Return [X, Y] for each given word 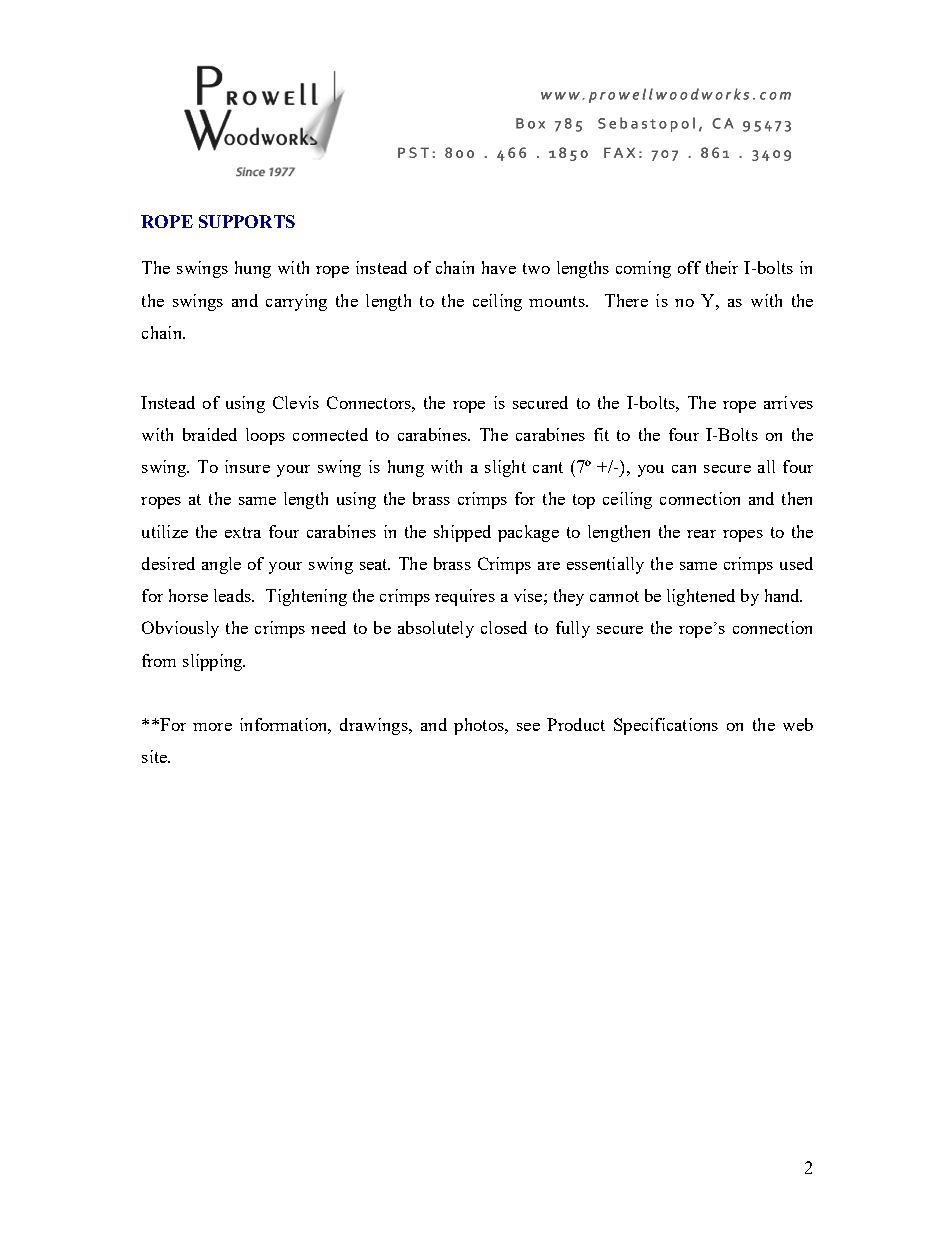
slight [505, 468]
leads [233, 595]
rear [701, 534]
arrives [788, 402]
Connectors [370, 402]
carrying [296, 302]
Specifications [666, 726]
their [722, 267]
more [212, 727]
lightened [701, 597]
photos [480, 726]
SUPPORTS [247, 221]
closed [504, 627]
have [499, 267]
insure [247, 466]
